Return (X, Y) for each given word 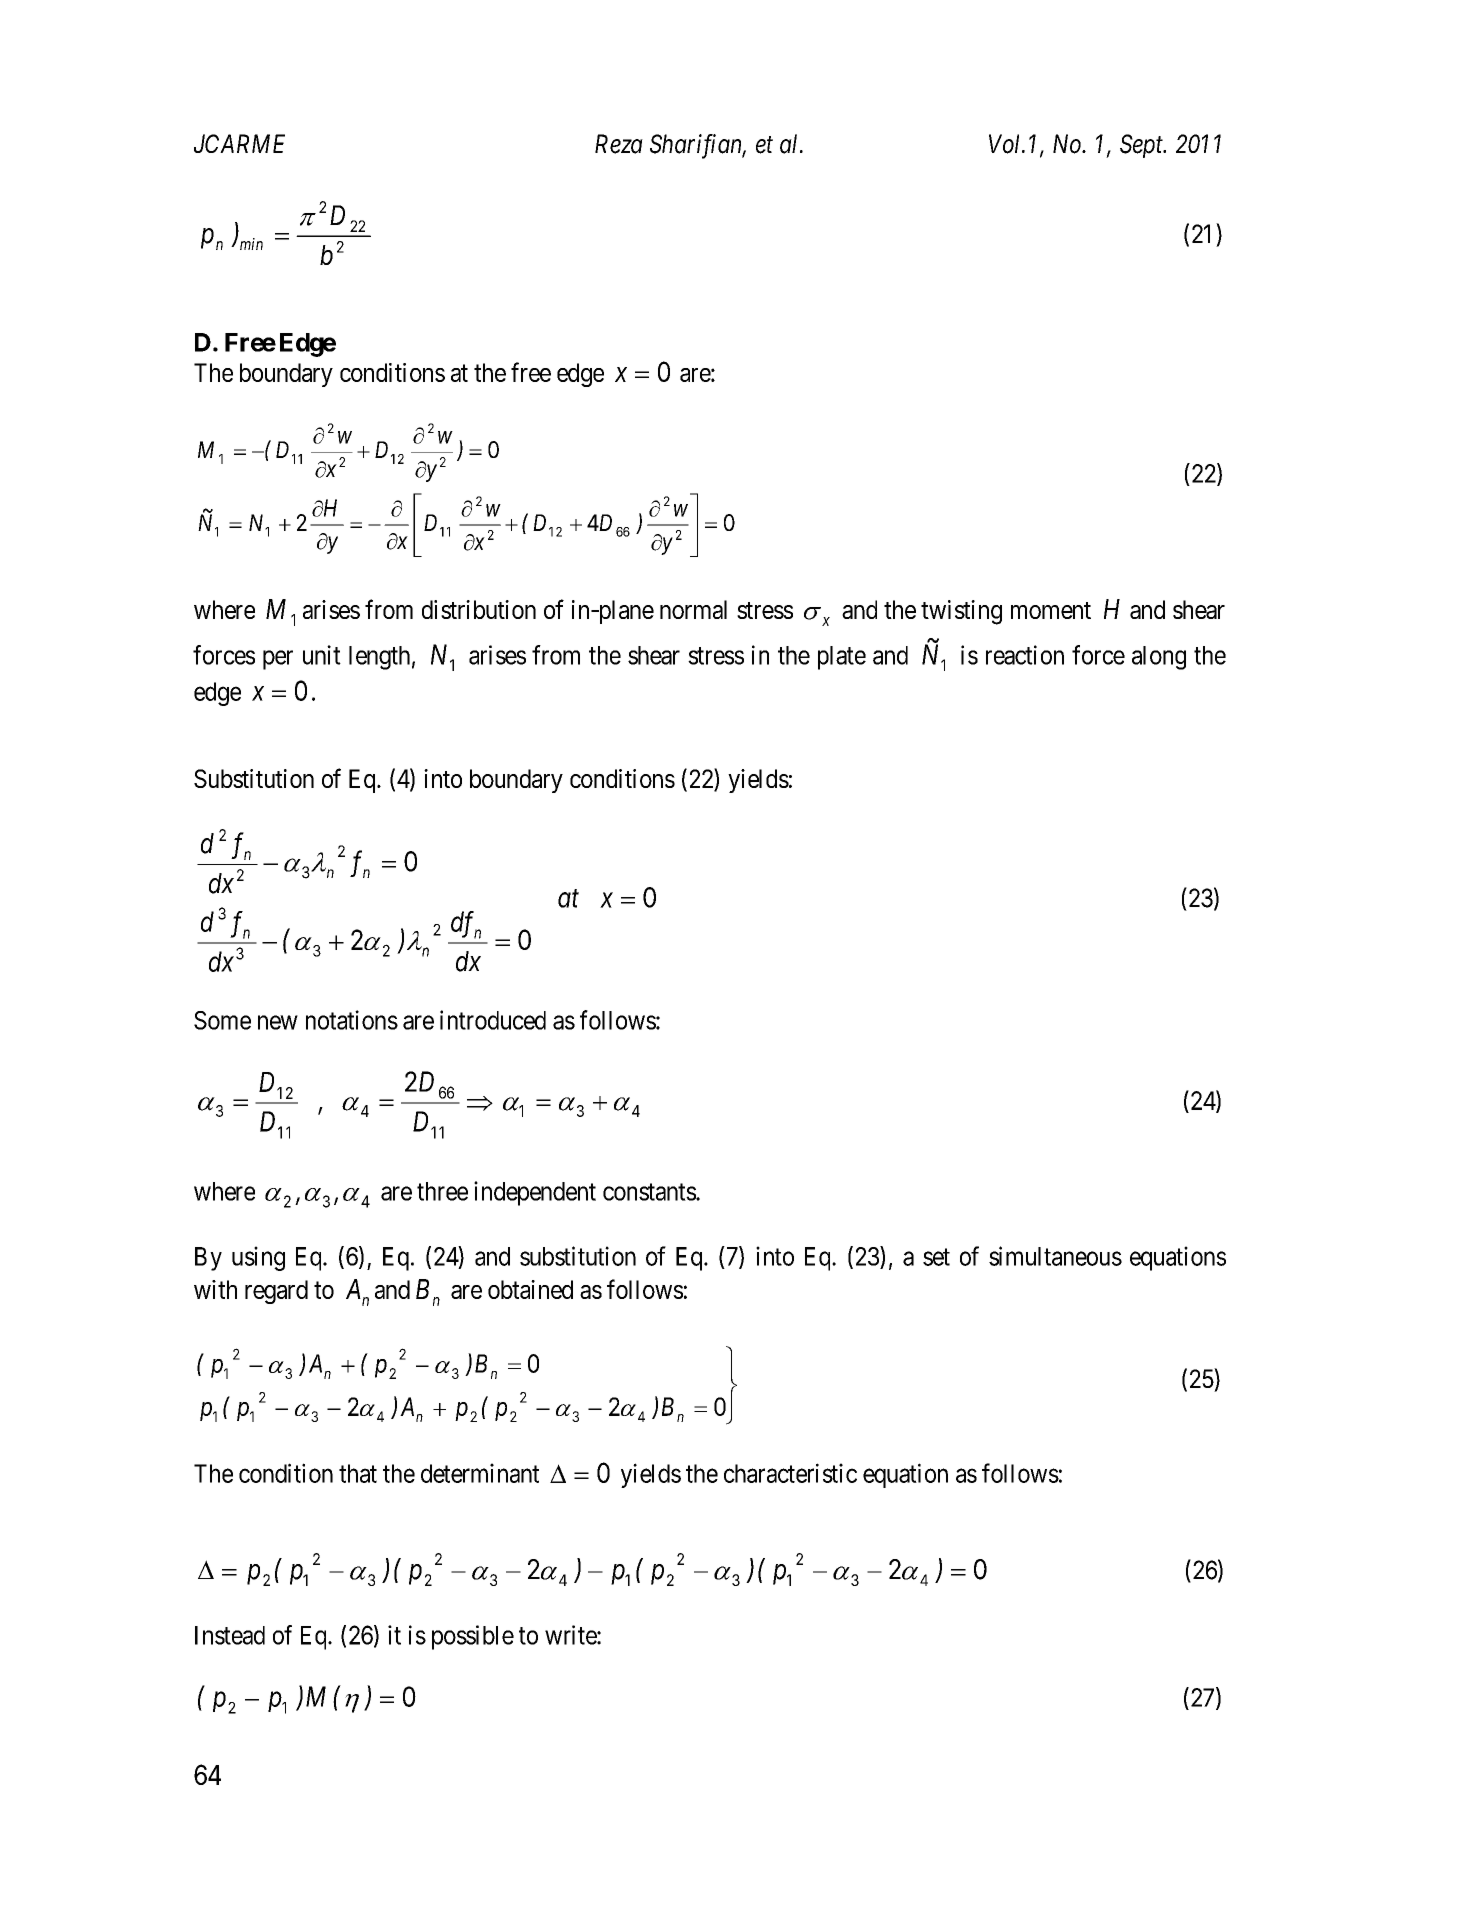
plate (842, 658)
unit (322, 655)
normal (693, 609)
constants (650, 1192)
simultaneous (1055, 1256)
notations (352, 1020)
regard (276, 1292)
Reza (619, 144)
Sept (1142, 146)
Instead (230, 1635)
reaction (1025, 655)
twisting (961, 612)
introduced (493, 1020)
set (936, 1257)
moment (1051, 610)
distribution (479, 609)
